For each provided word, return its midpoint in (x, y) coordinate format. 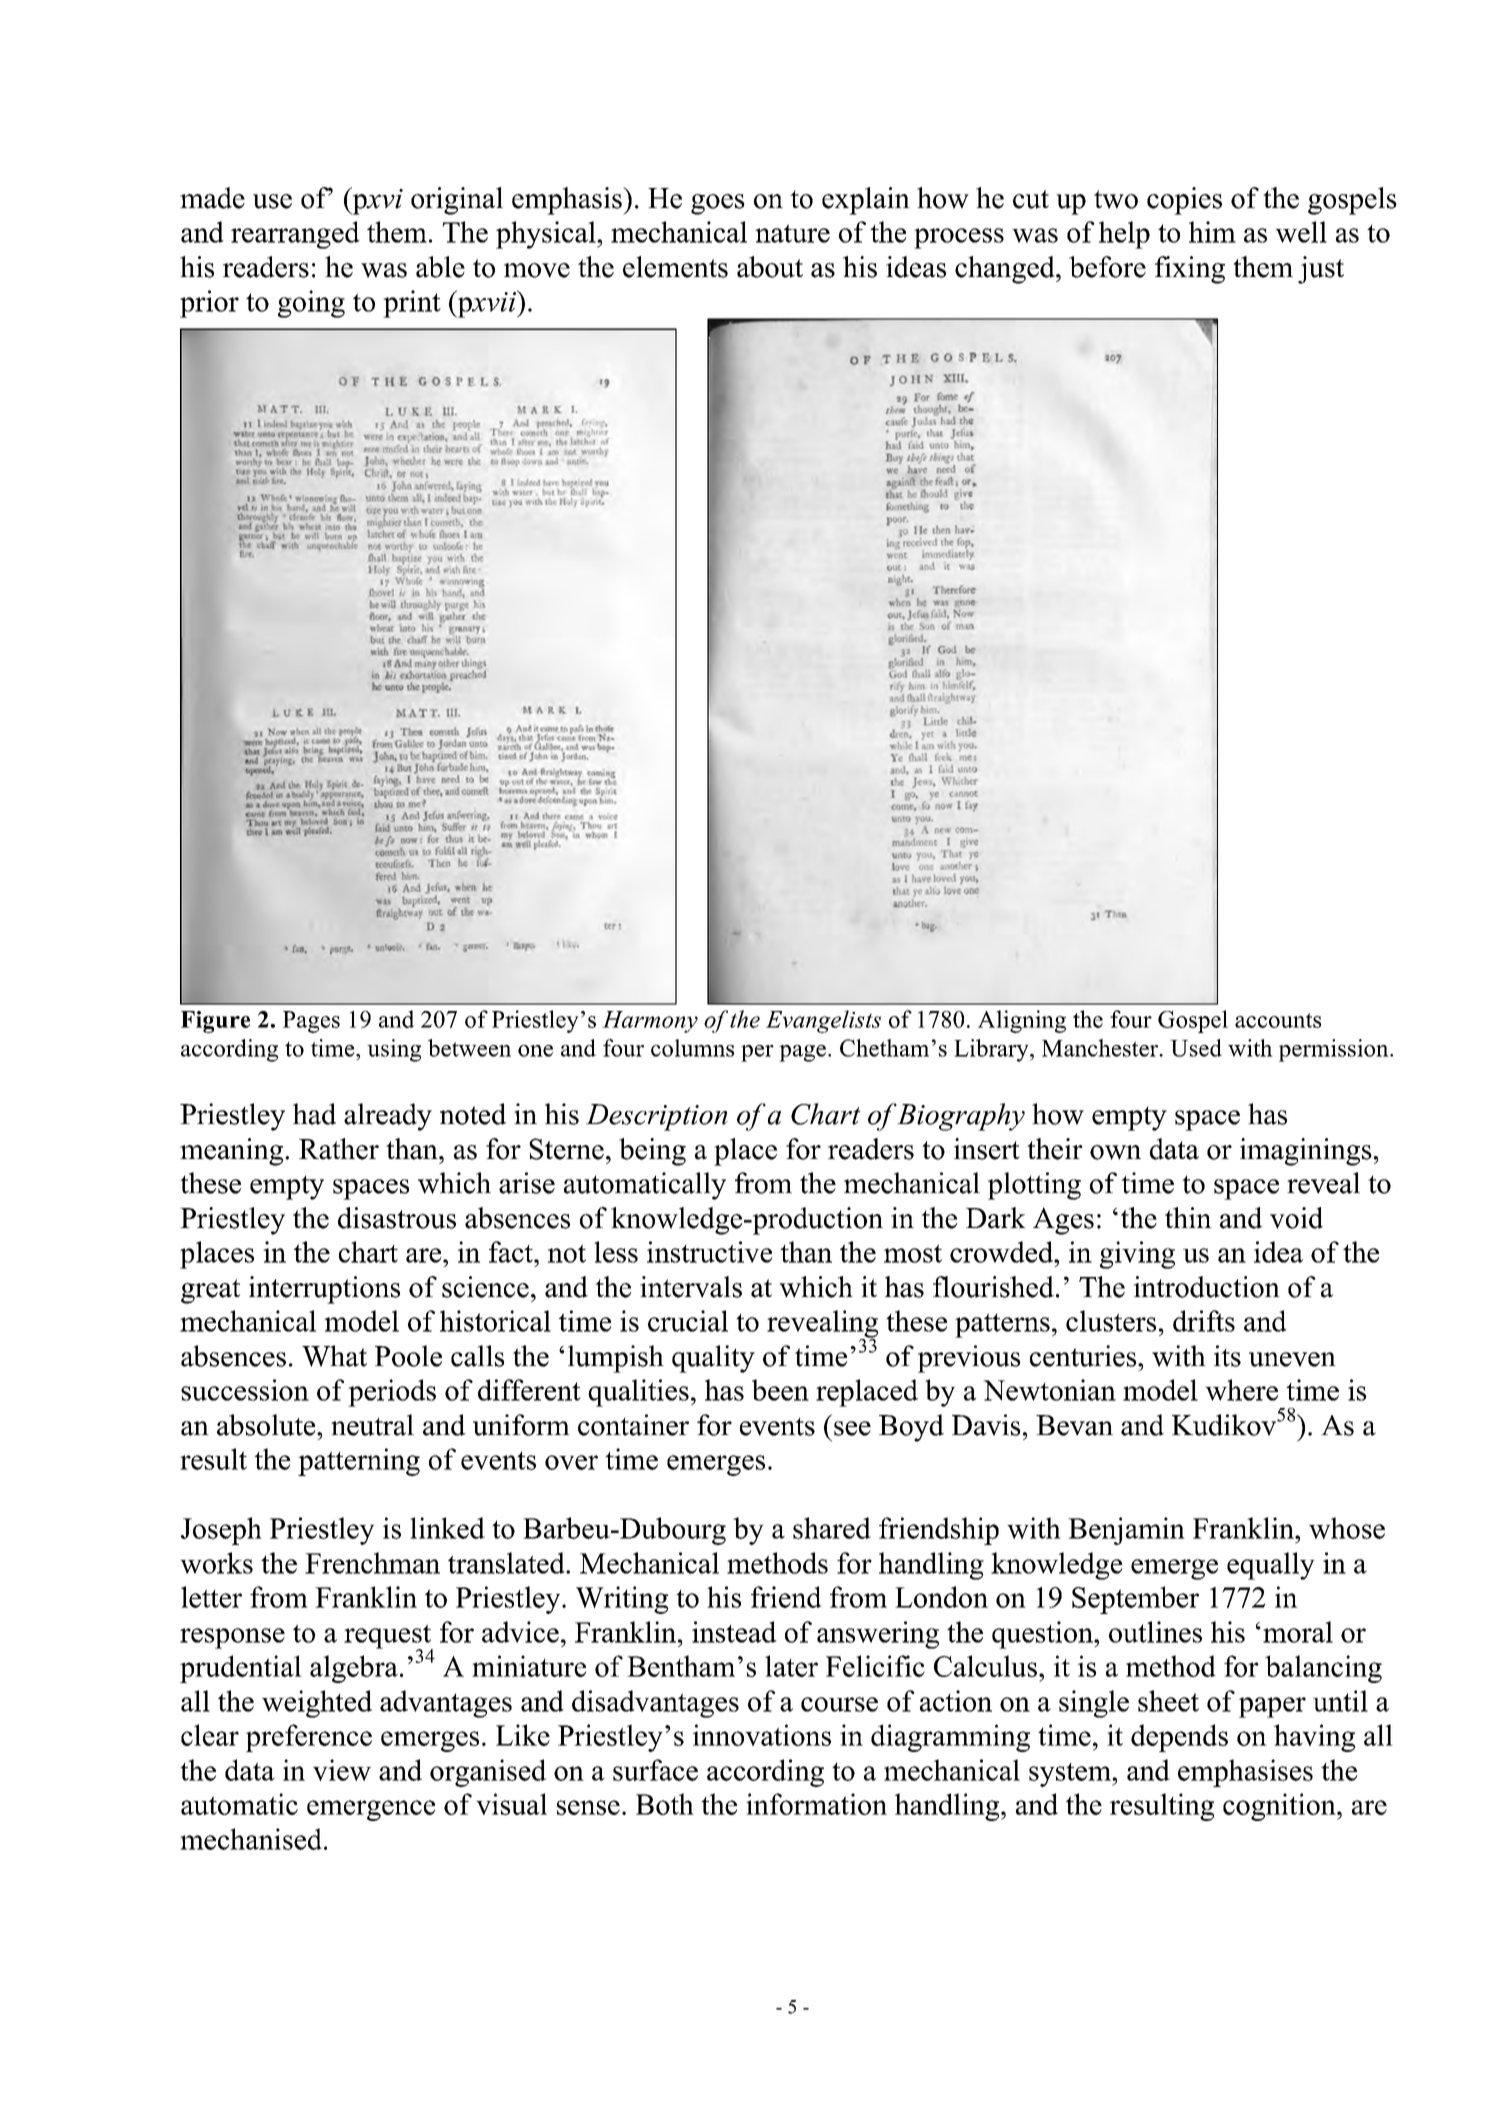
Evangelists (823, 1021)
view (342, 1770)
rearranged (295, 235)
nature (792, 233)
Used (1196, 1048)
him (1212, 232)
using (394, 1050)
